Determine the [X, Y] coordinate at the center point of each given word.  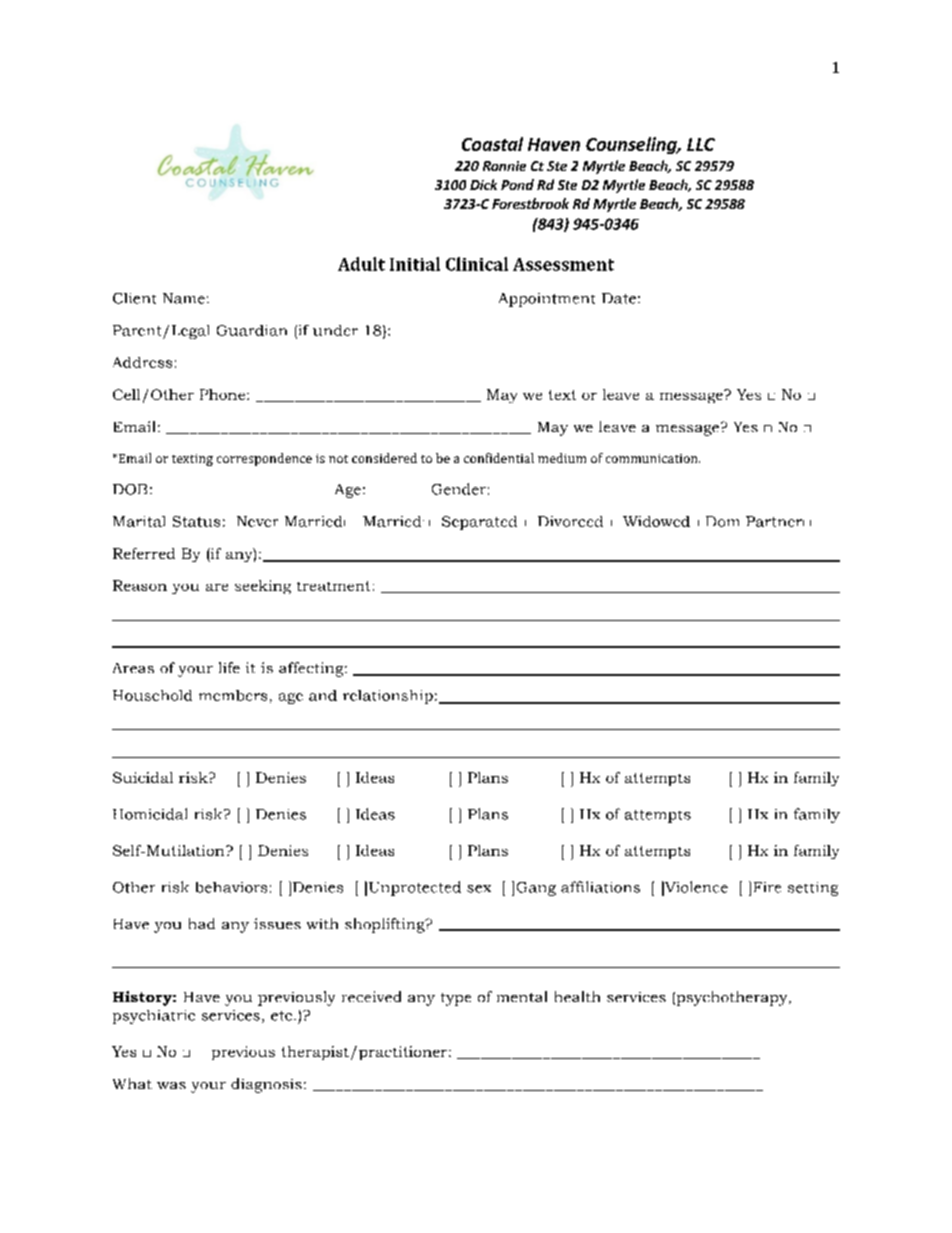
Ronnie [504, 166]
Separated [479, 523]
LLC [701, 144]
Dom [722, 521]
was [171, 1085]
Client [134, 298]
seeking [263, 587]
